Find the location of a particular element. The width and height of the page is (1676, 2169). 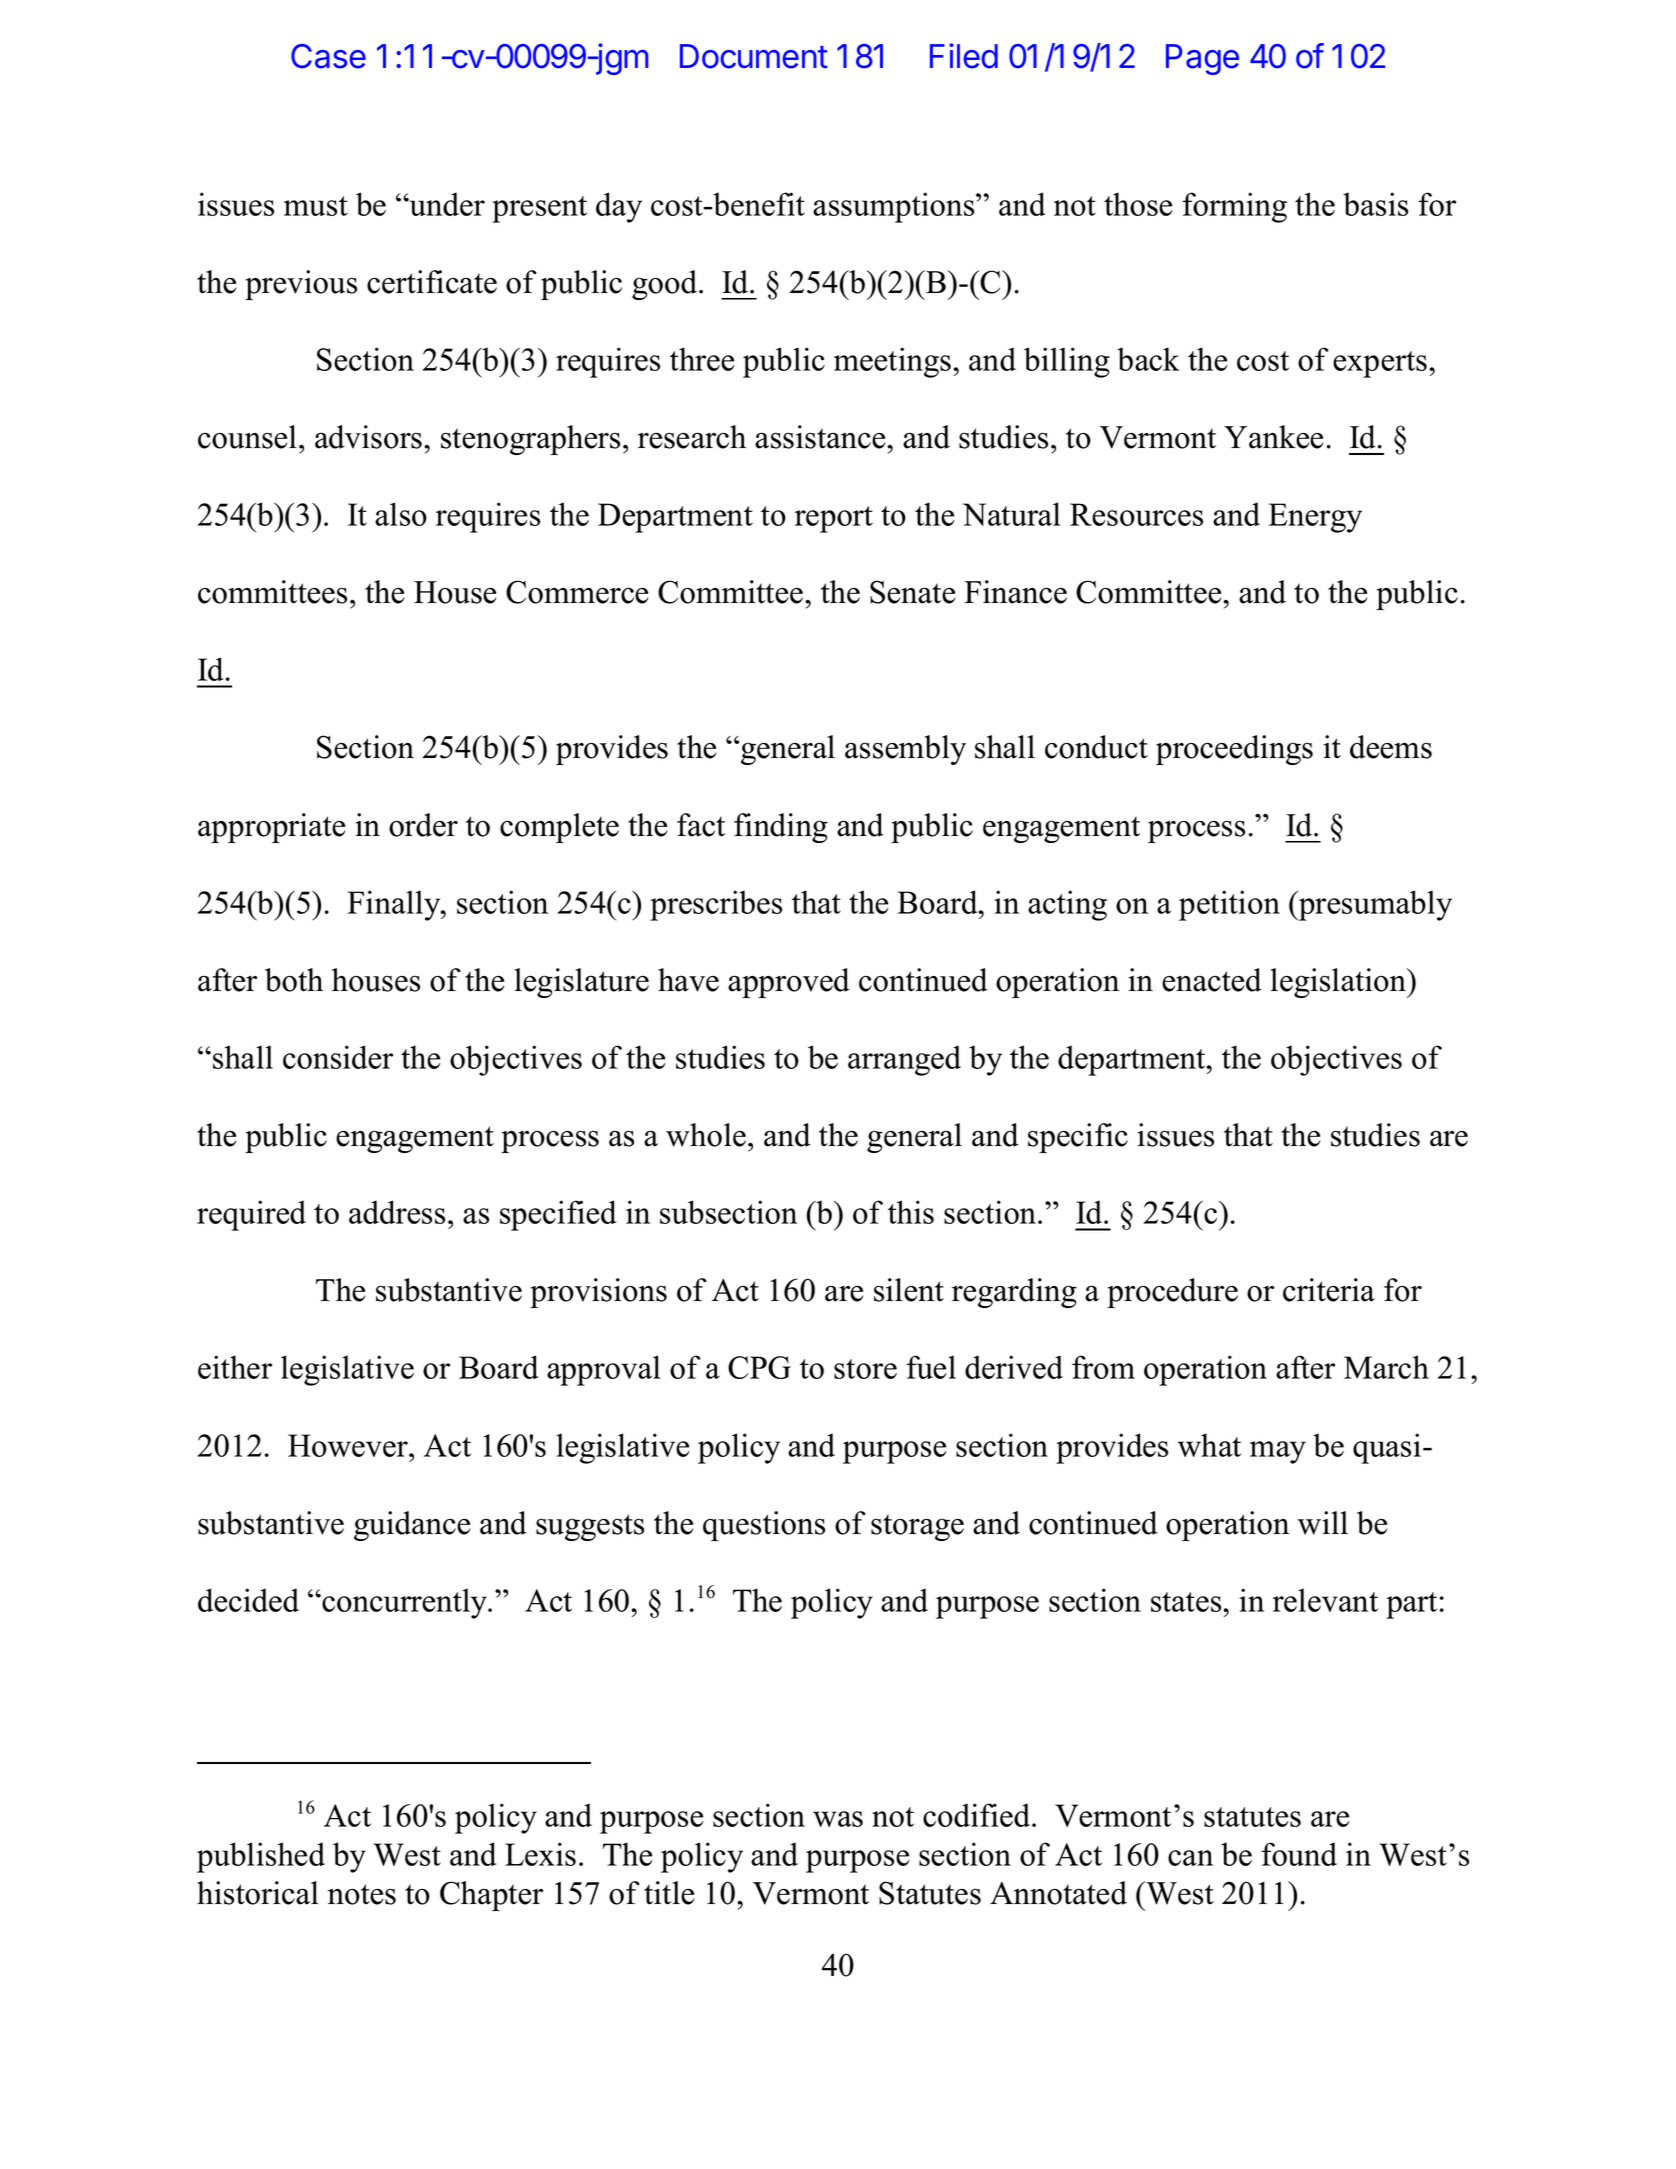

proceedings is located at coordinates (1234, 750).
